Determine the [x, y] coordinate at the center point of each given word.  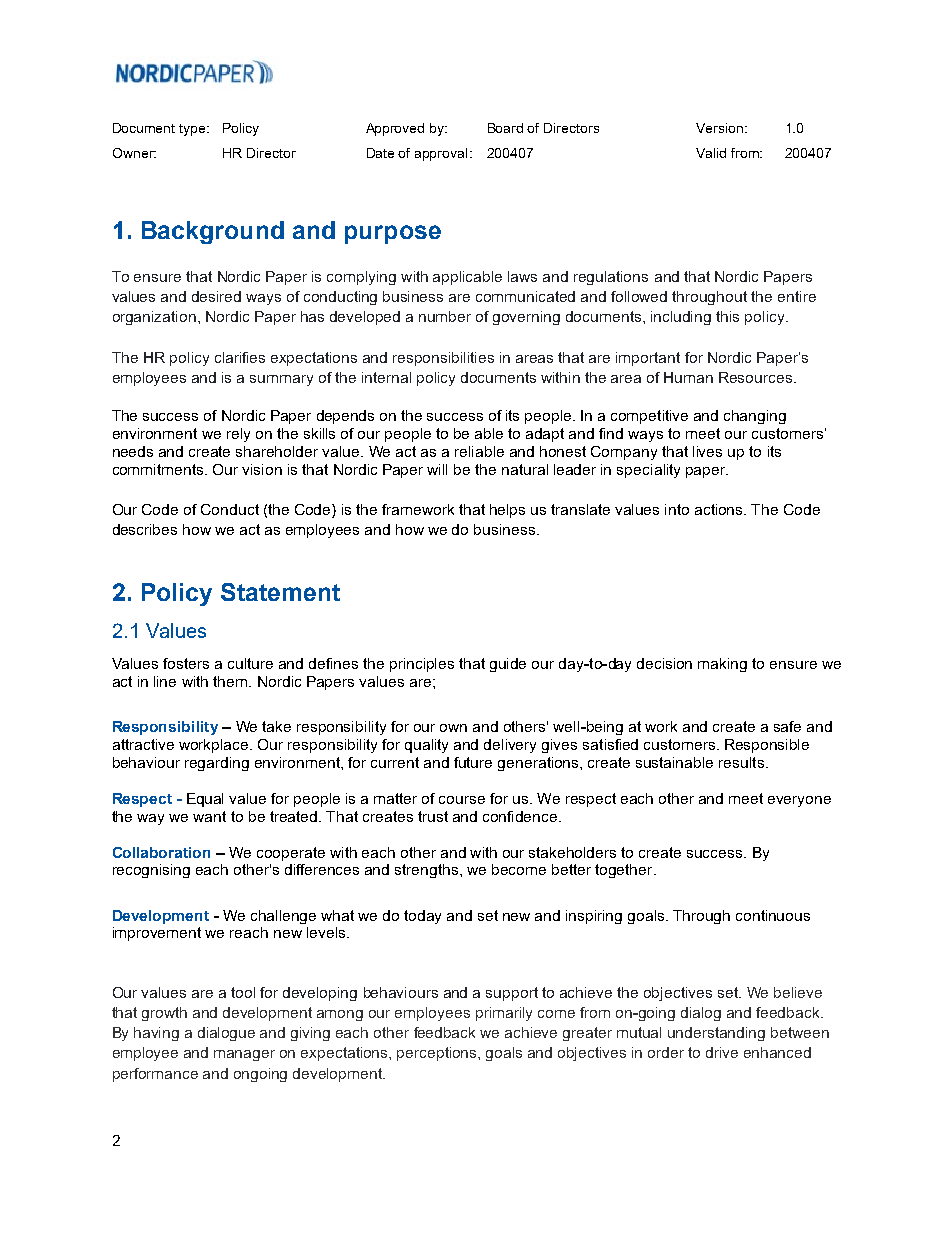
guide [508, 665]
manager [244, 1055]
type [193, 130]
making [722, 665]
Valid [711, 153]
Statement [280, 592]
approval [441, 154]
